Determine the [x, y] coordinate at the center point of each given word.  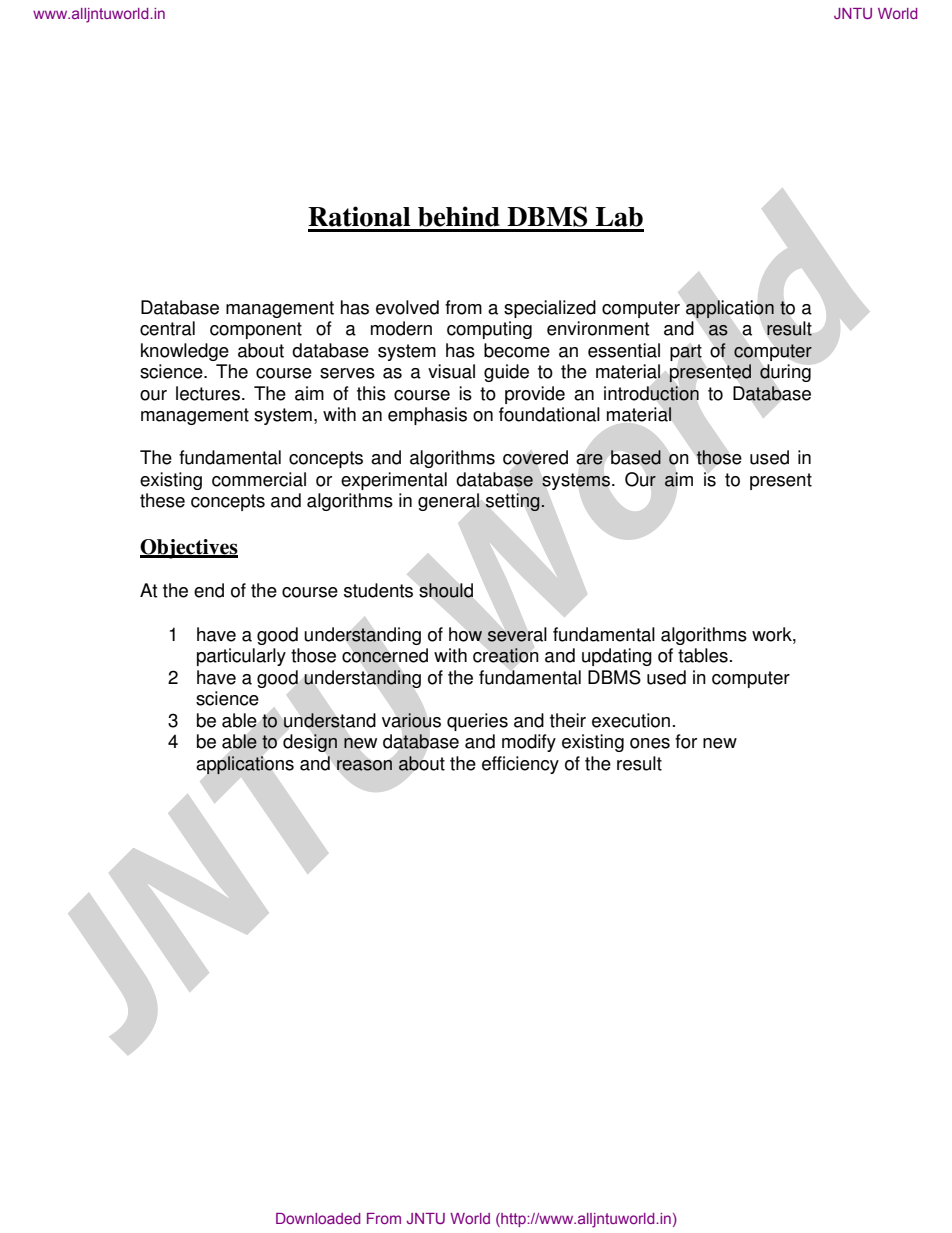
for [686, 741]
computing [489, 330]
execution [631, 720]
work [773, 634]
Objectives [189, 549]
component [256, 330]
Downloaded [318, 1218]
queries [477, 722]
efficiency [520, 765]
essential [624, 350]
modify [529, 743]
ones [650, 743]
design [310, 743]
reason [364, 765]
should [446, 590]
